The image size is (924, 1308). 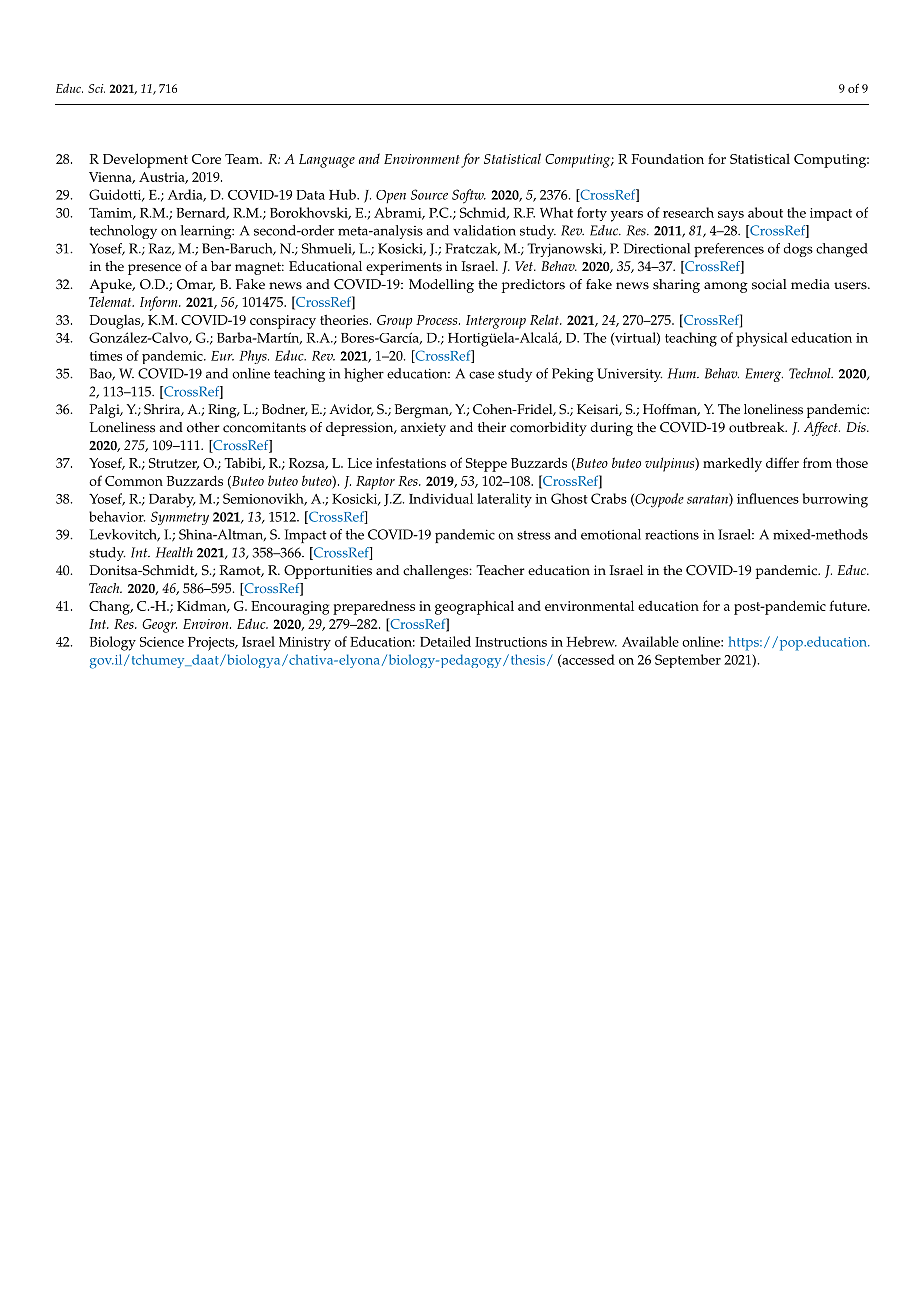 I want to click on their, so click(x=492, y=427).
